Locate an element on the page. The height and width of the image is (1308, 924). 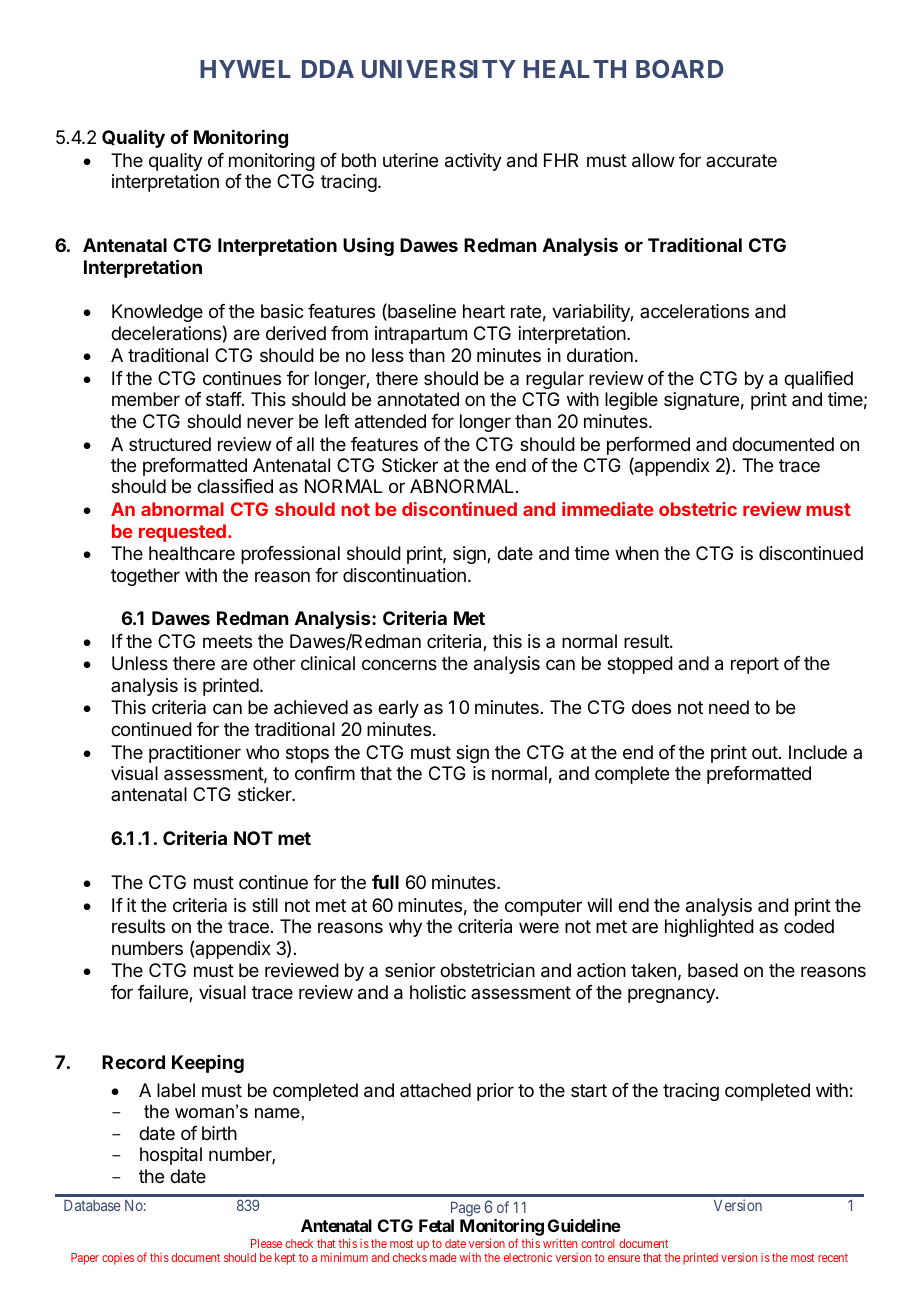
requested is located at coordinates (182, 533).
